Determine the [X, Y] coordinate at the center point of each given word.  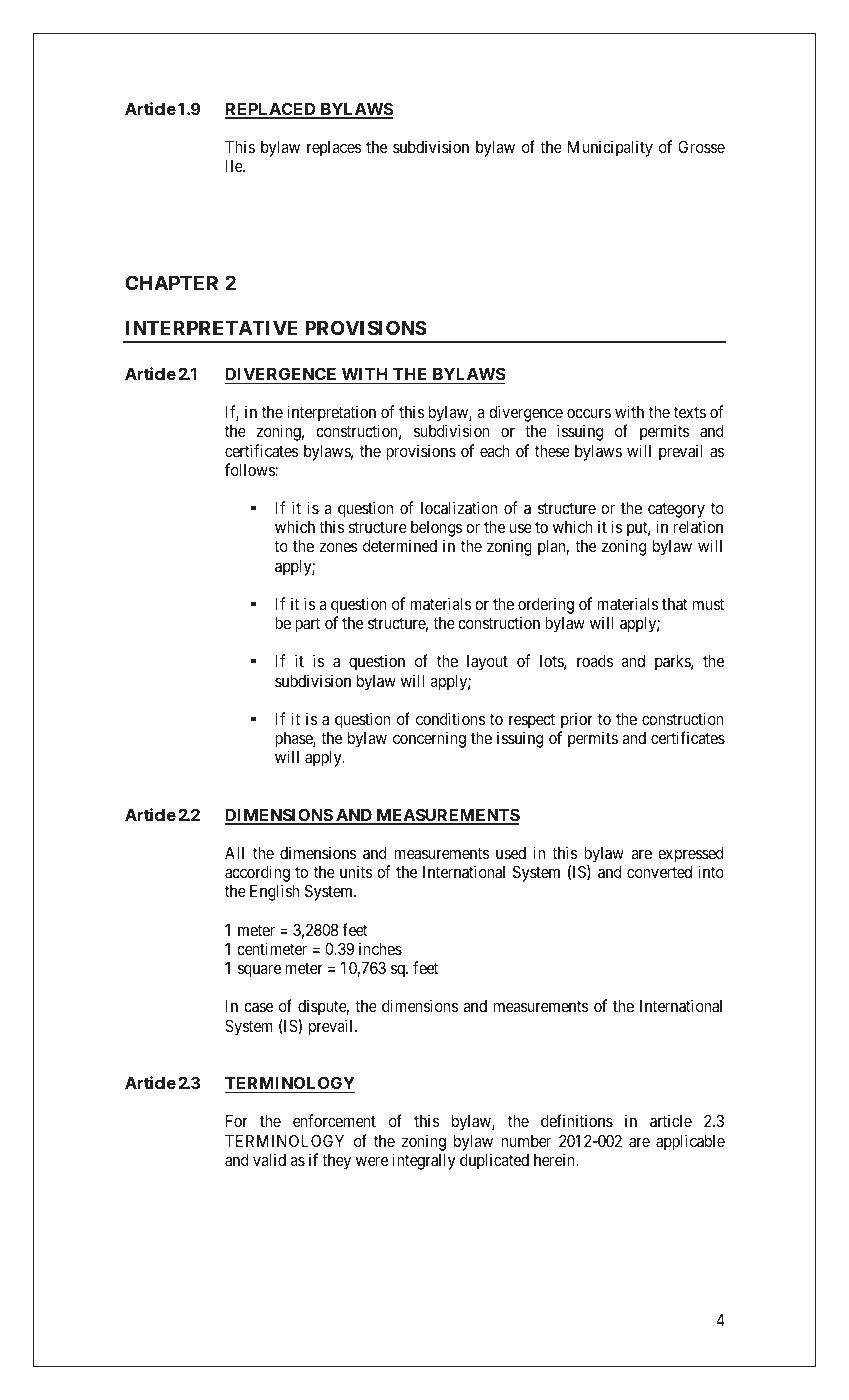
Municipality [610, 148]
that [674, 604]
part [307, 625]
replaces [334, 149]
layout [487, 663]
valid [269, 1159]
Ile [235, 166]
